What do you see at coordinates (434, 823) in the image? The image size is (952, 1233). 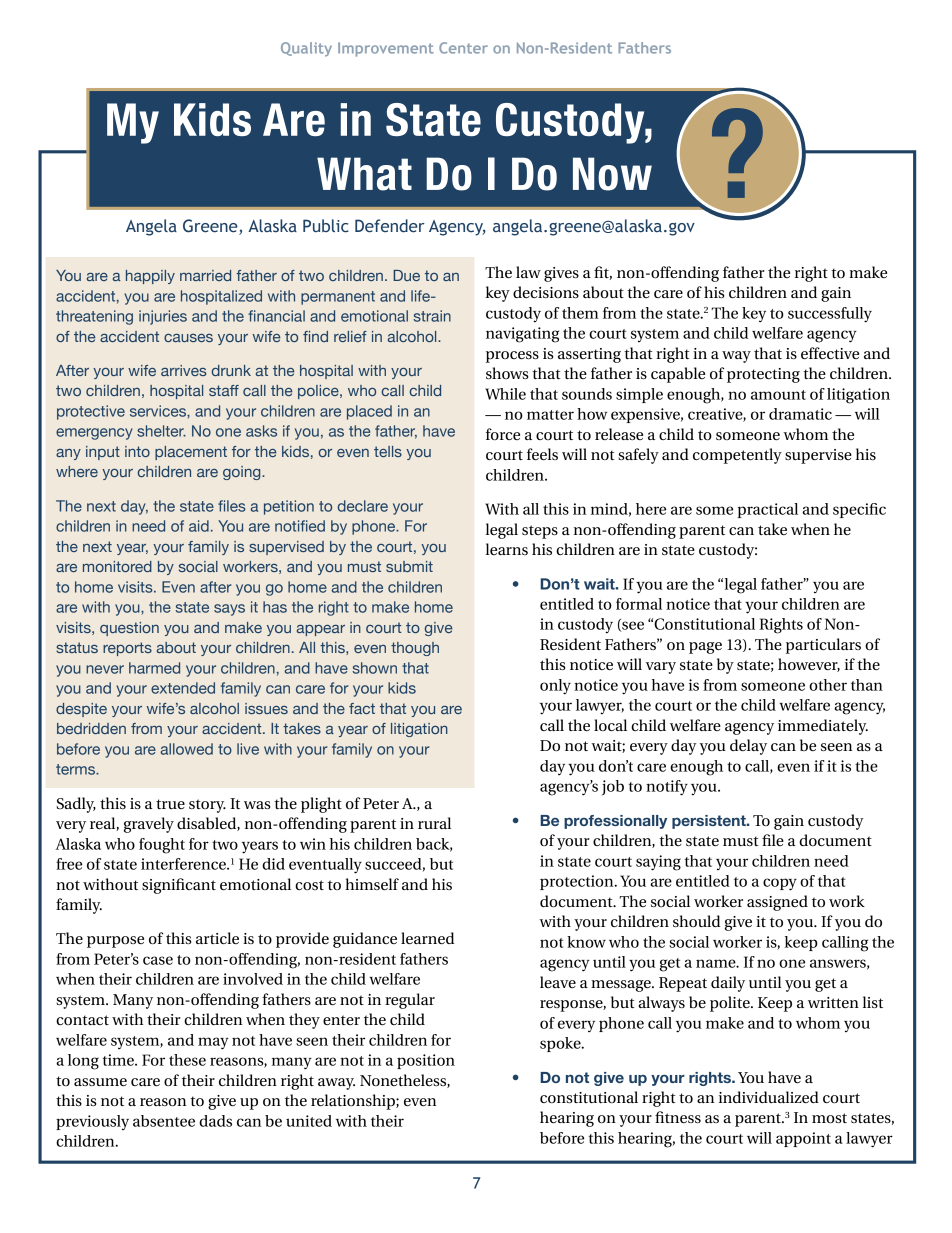 I see `rural` at bounding box center [434, 823].
